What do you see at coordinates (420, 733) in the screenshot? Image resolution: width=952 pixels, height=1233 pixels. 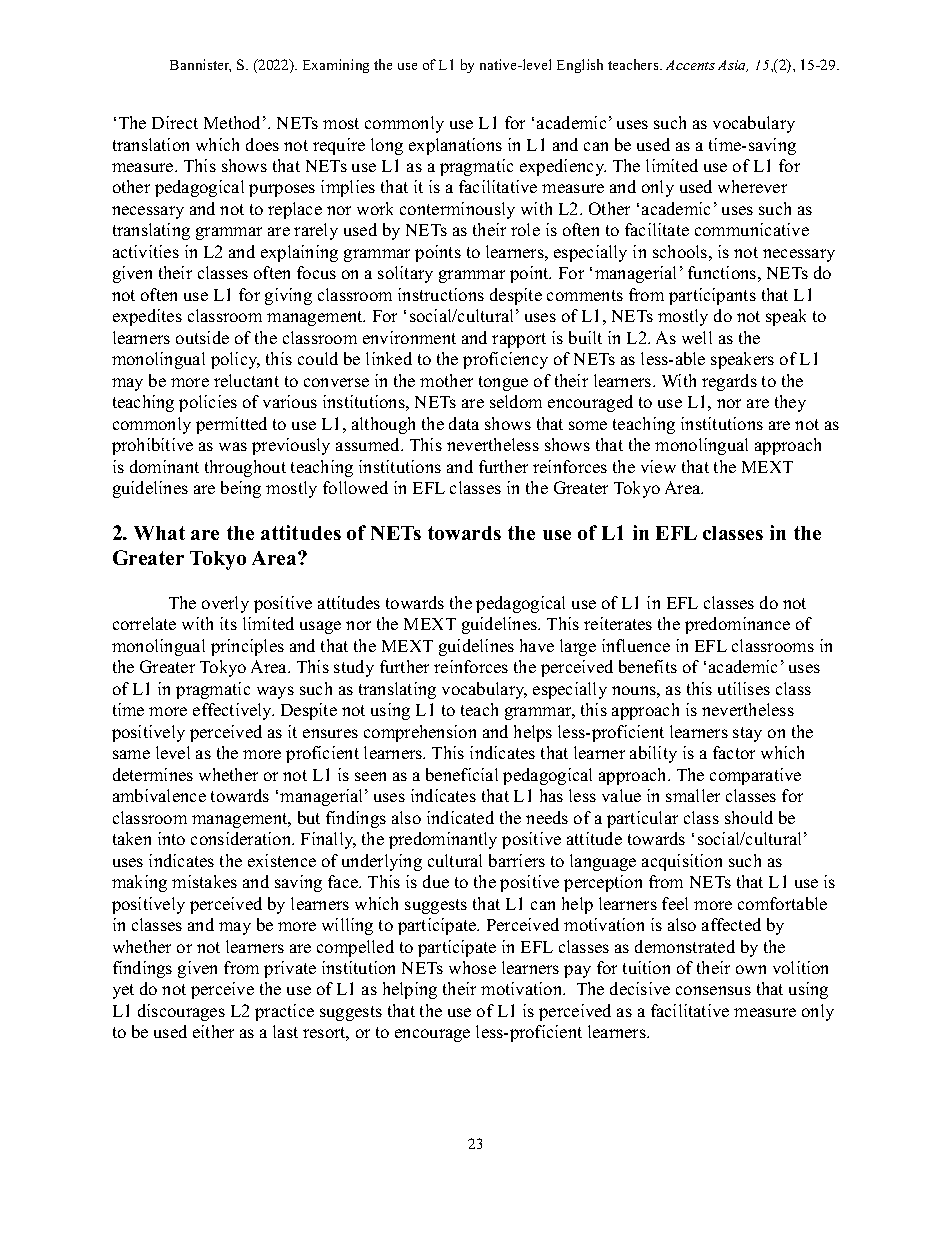 I see `comprehension` at bounding box center [420, 733].
